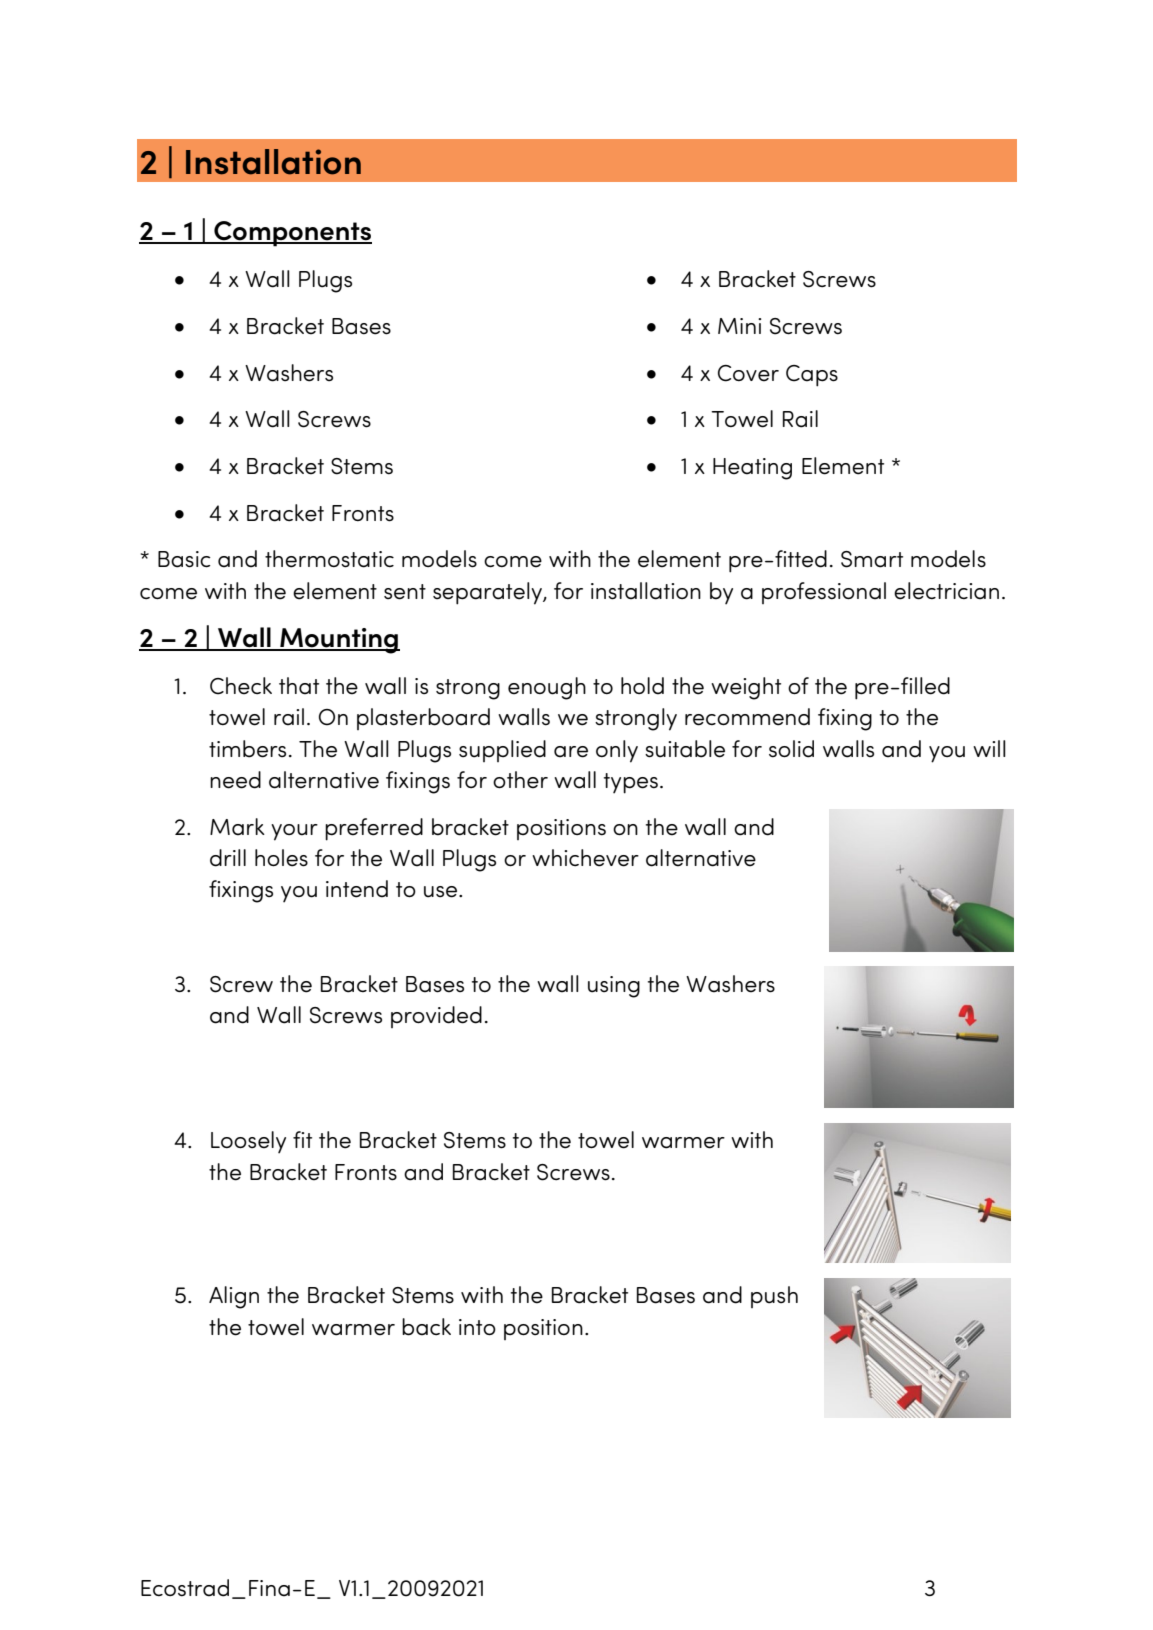 The width and height of the document is (1153, 1630). What do you see at coordinates (739, 326) in the document?
I see `Mini` at bounding box center [739, 326].
